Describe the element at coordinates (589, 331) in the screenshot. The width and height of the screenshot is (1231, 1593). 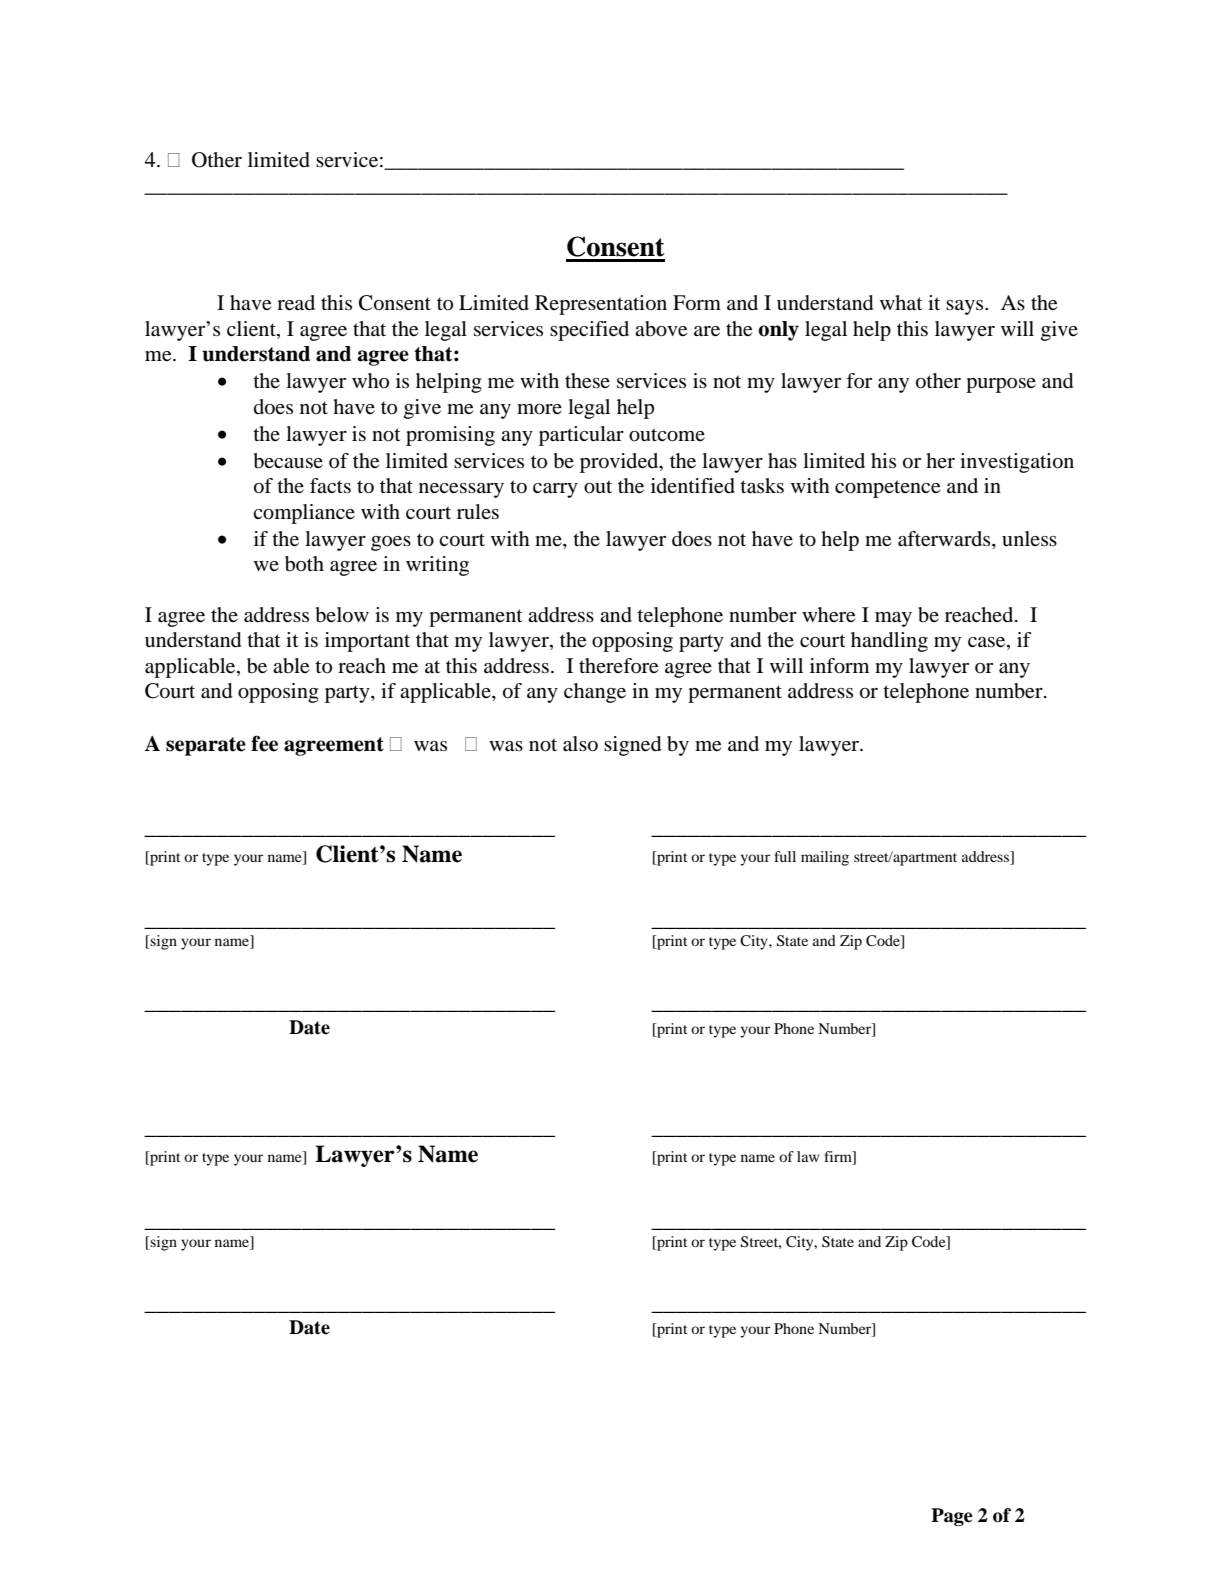
I see `specified` at that location.
